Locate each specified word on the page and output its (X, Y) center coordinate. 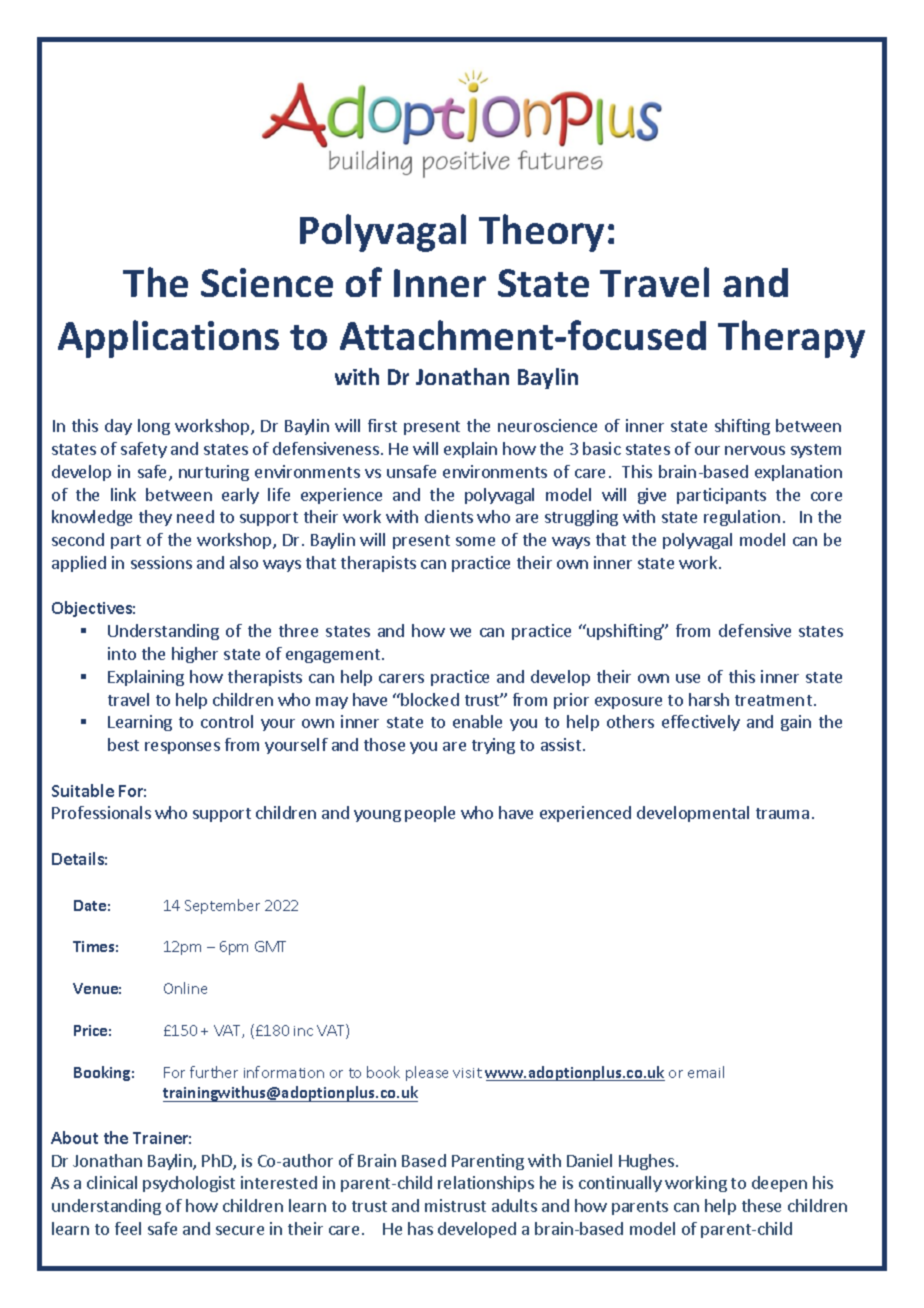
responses (182, 748)
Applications (168, 339)
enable (477, 721)
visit (467, 1073)
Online (185, 988)
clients (449, 516)
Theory (541, 233)
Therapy (791, 339)
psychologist (189, 1184)
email (706, 1072)
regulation (742, 518)
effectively (701, 723)
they (155, 518)
